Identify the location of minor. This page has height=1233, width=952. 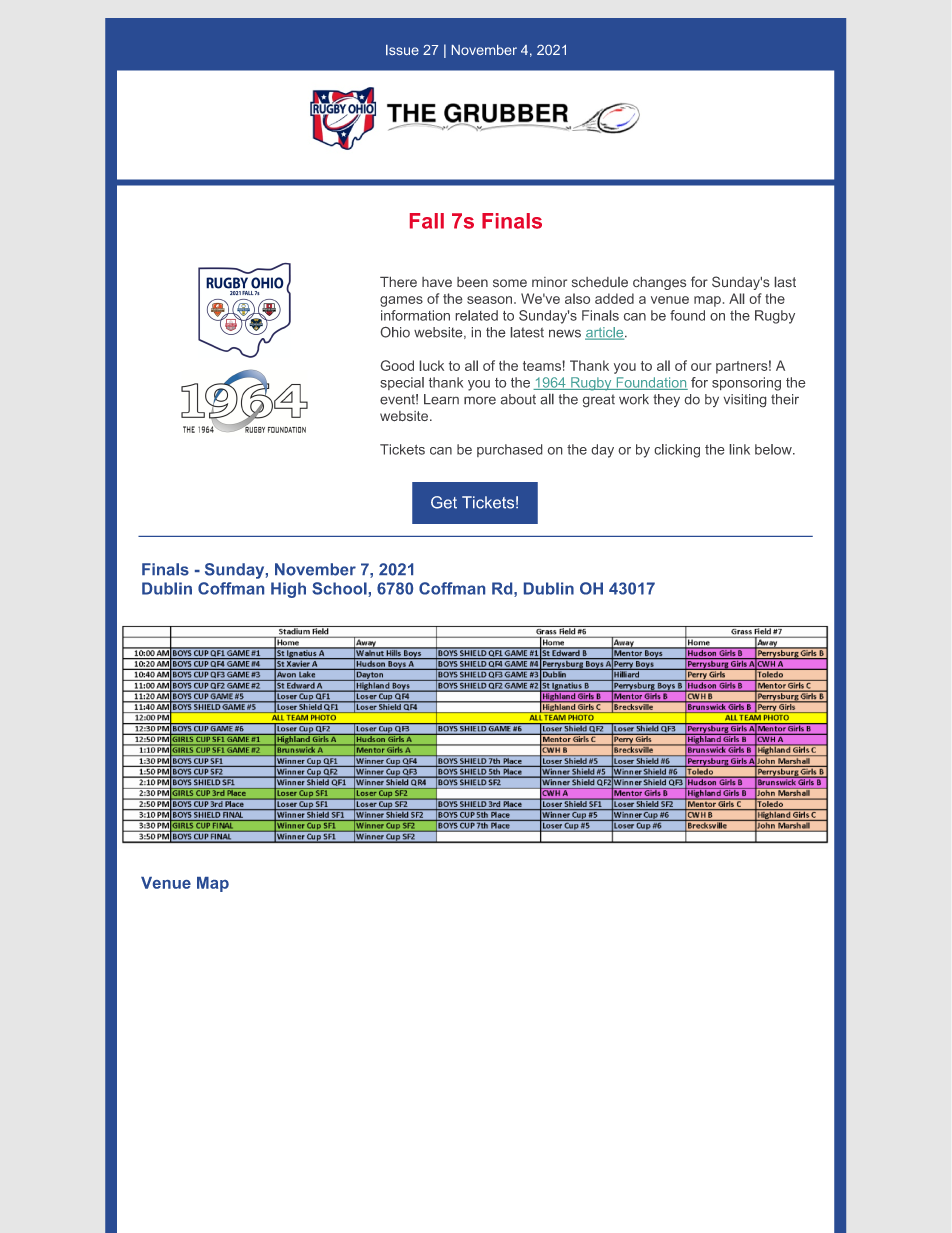
(549, 282).
